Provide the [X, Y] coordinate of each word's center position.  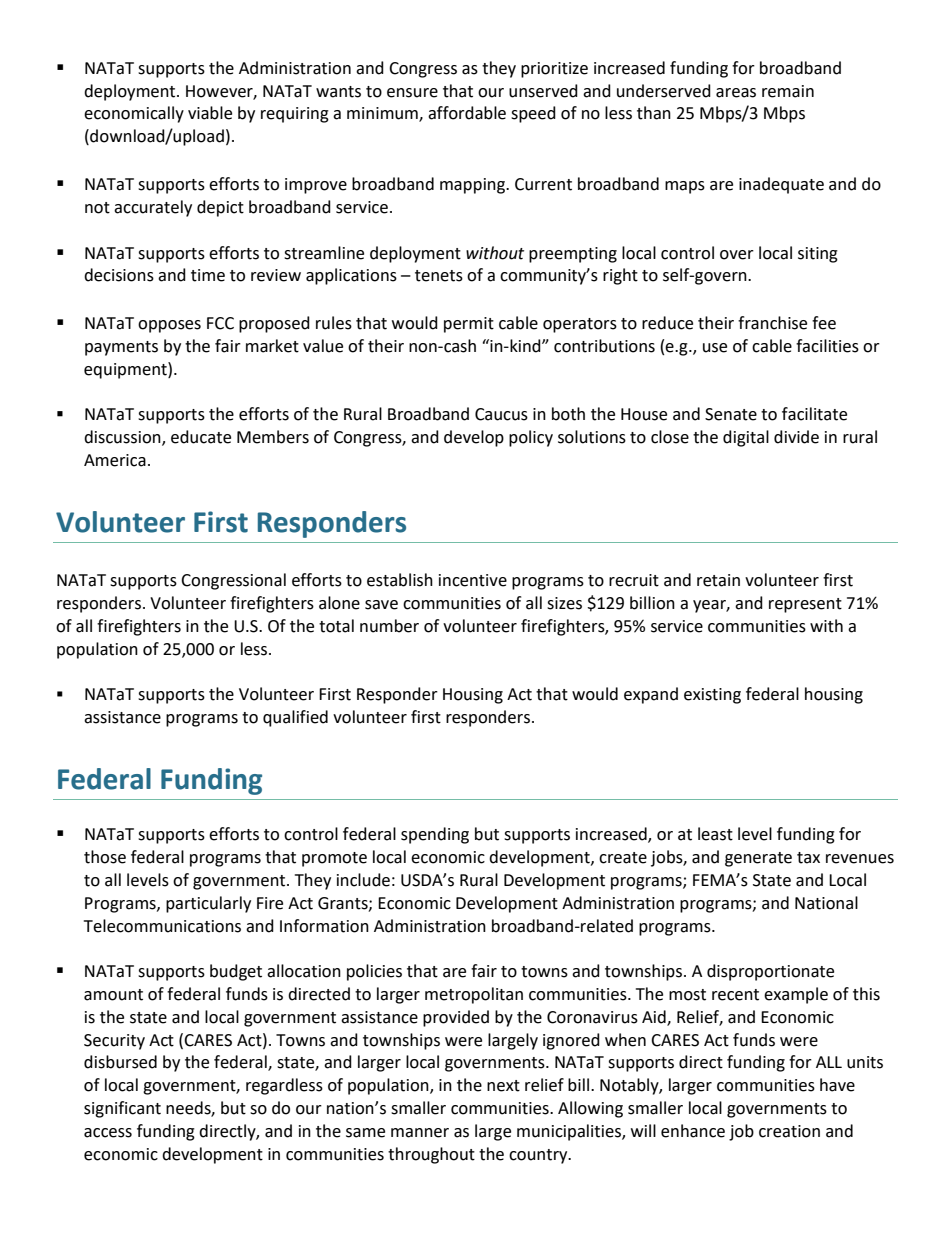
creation [789, 1131]
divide [796, 437]
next [503, 1086]
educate [201, 437]
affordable [467, 113]
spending [435, 835]
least [715, 834]
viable [210, 113]
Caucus [501, 414]
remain [788, 91]
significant [122, 1109]
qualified [295, 718]
